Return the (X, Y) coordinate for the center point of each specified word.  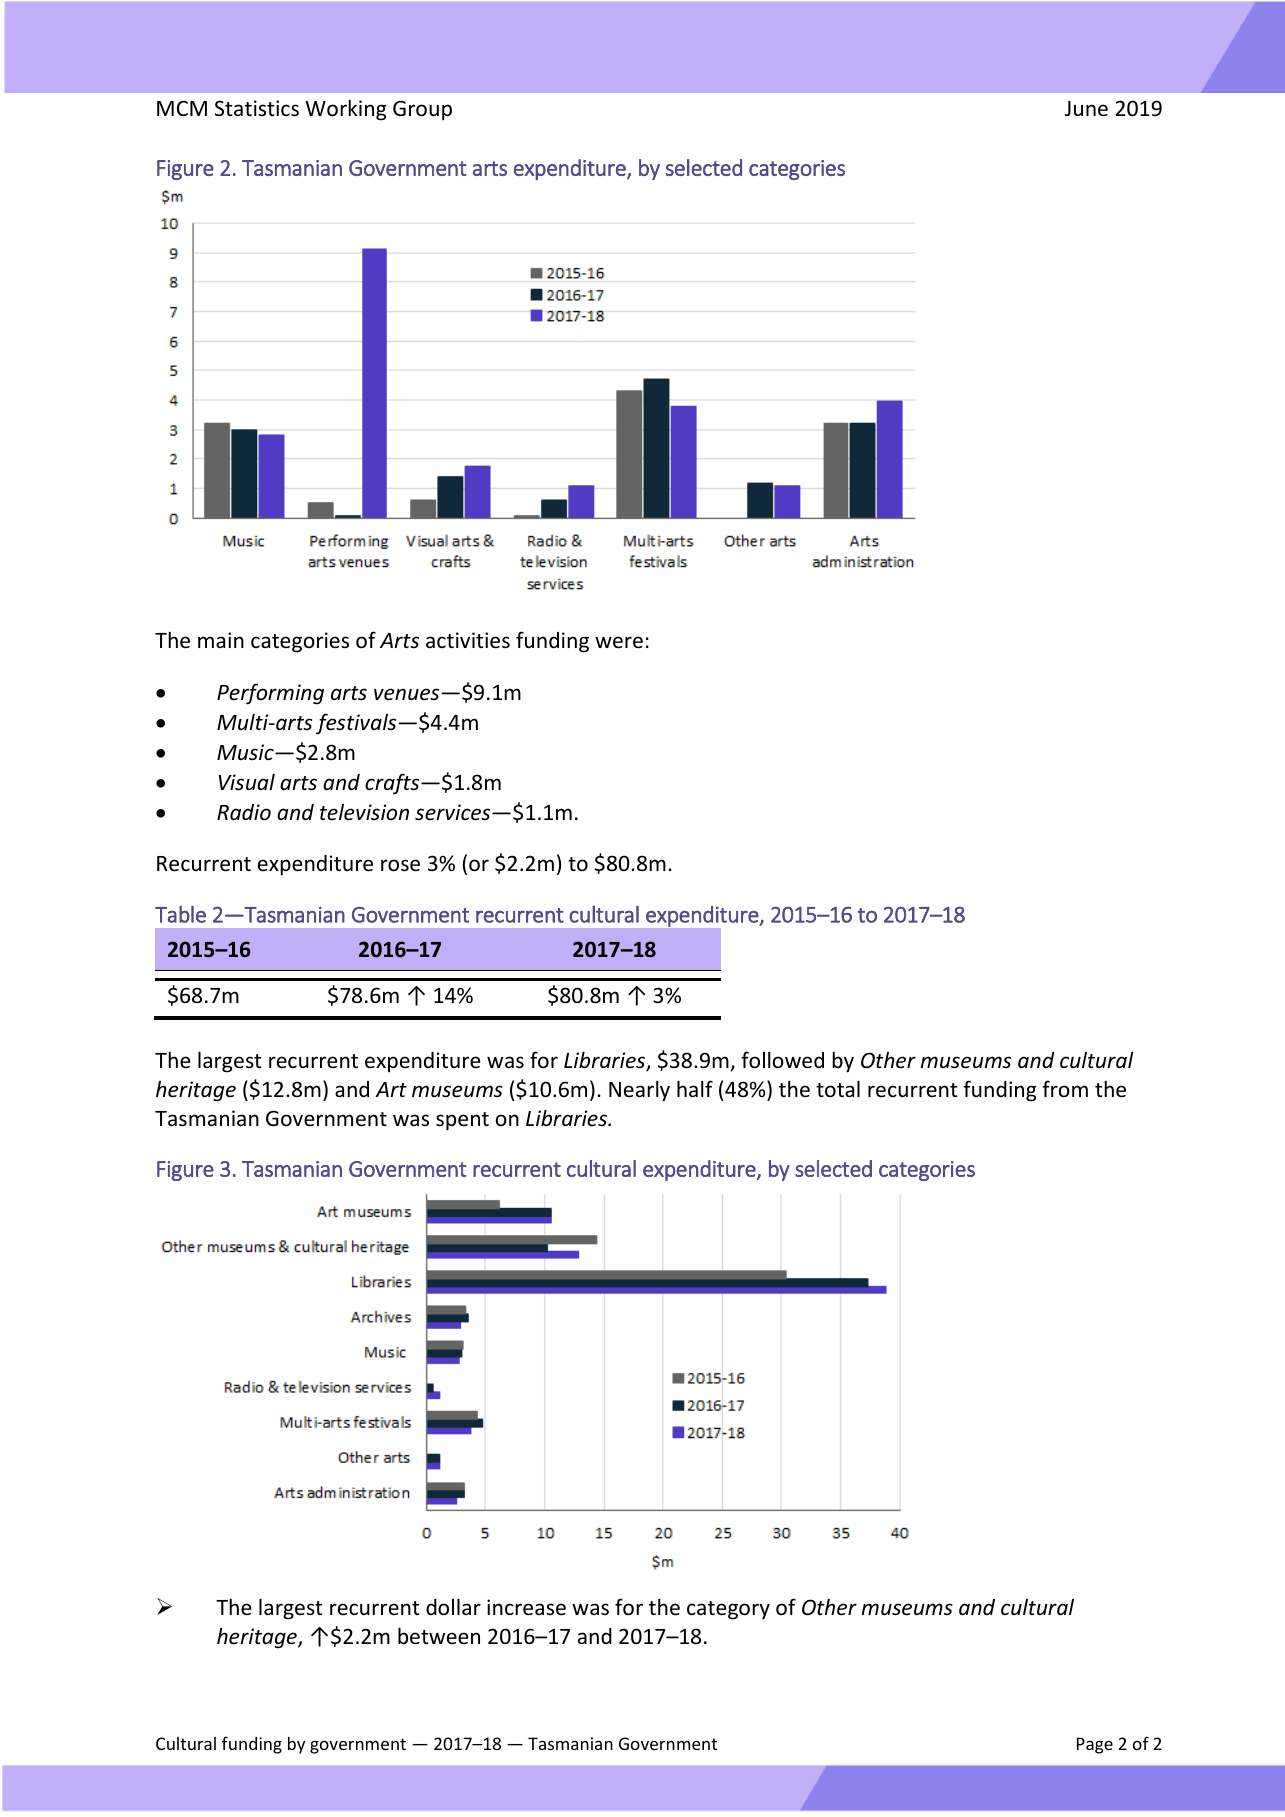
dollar (453, 1607)
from (1065, 1088)
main (221, 640)
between (439, 1636)
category (728, 1610)
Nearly (639, 1091)
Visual (246, 782)
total (838, 1089)
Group (422, 110)
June (1086, 109)
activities (468, 640)
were (619, 642)
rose (400, 865)
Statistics (257, 108)
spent (462, 1121)
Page (1095, 1745)
